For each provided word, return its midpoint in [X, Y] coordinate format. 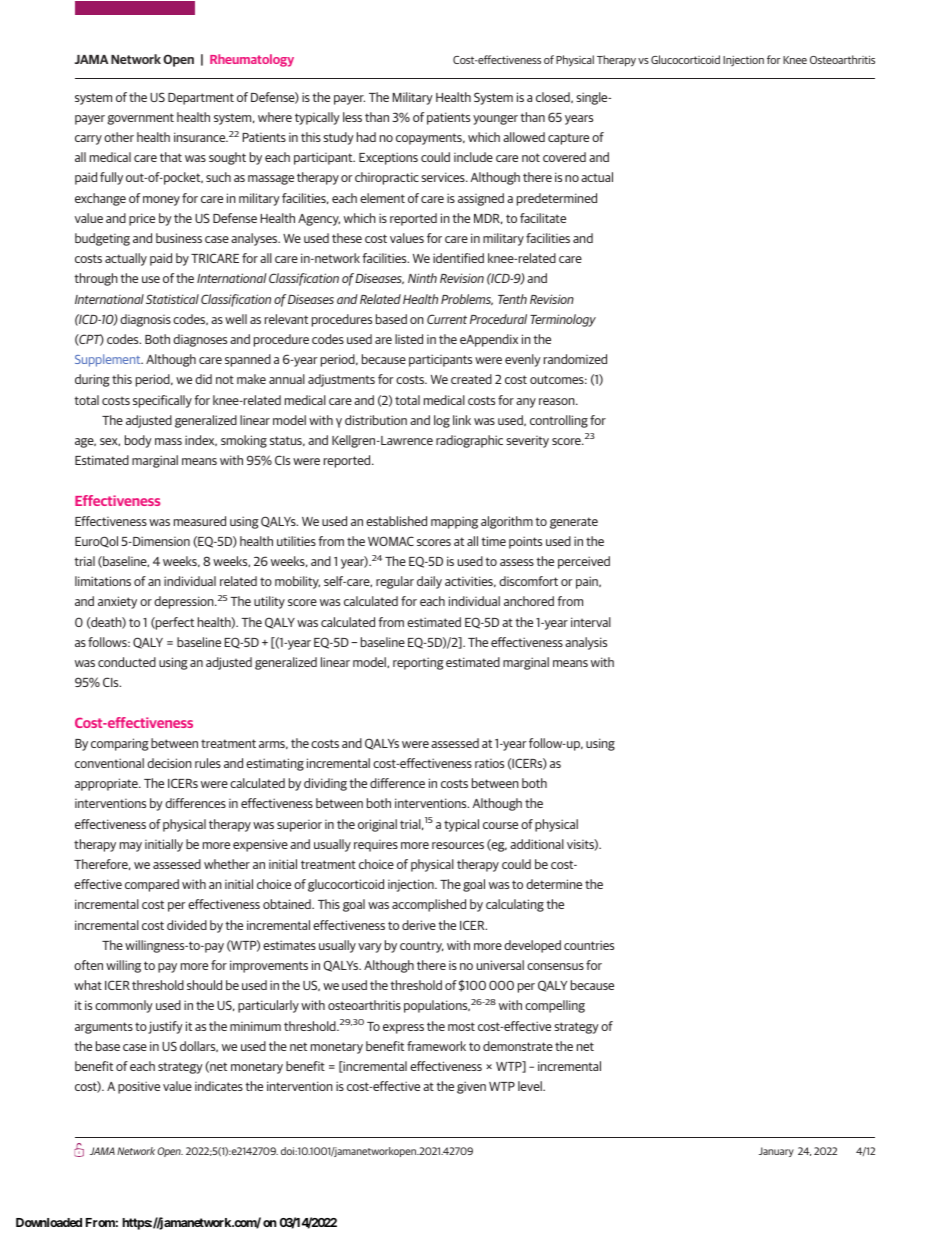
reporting [418, 663]
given [471, 1087]
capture [568, 139]
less [352, 117]
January [776, 1152]
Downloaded [49, 1222]
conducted [127, 662]
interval [591, 622]
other [119, 137]
